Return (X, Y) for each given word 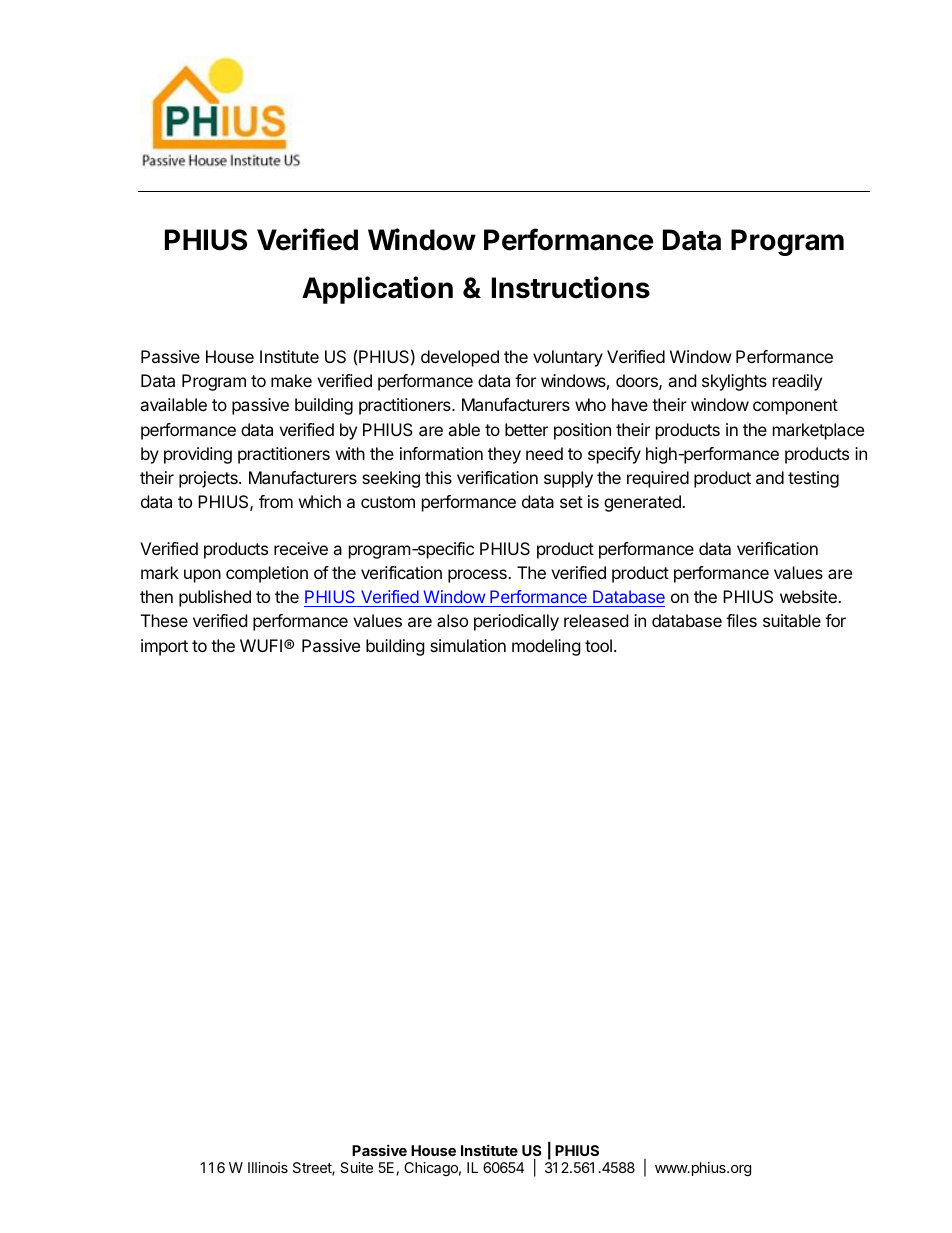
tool (598, 645)
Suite (356, 1167)
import (164, 647)
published (215, 598)
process (478, 576)
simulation (468, 645)
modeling (546, 647)
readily (797, 382)
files (741, 620)
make (291, 380)
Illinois (268, 1167)
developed (460, 358)
